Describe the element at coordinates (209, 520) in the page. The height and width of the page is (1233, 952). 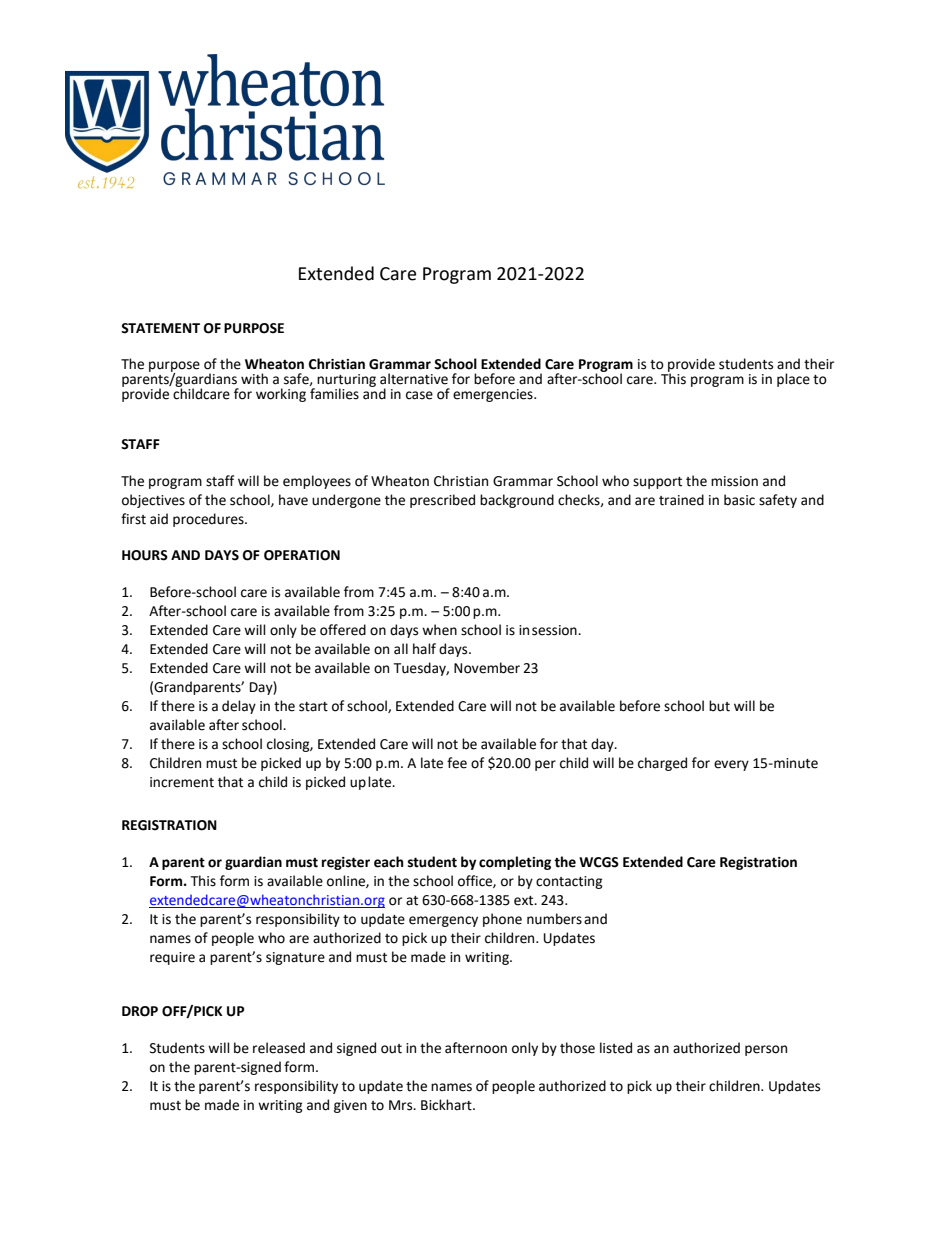
I see `procedures` at that location.
